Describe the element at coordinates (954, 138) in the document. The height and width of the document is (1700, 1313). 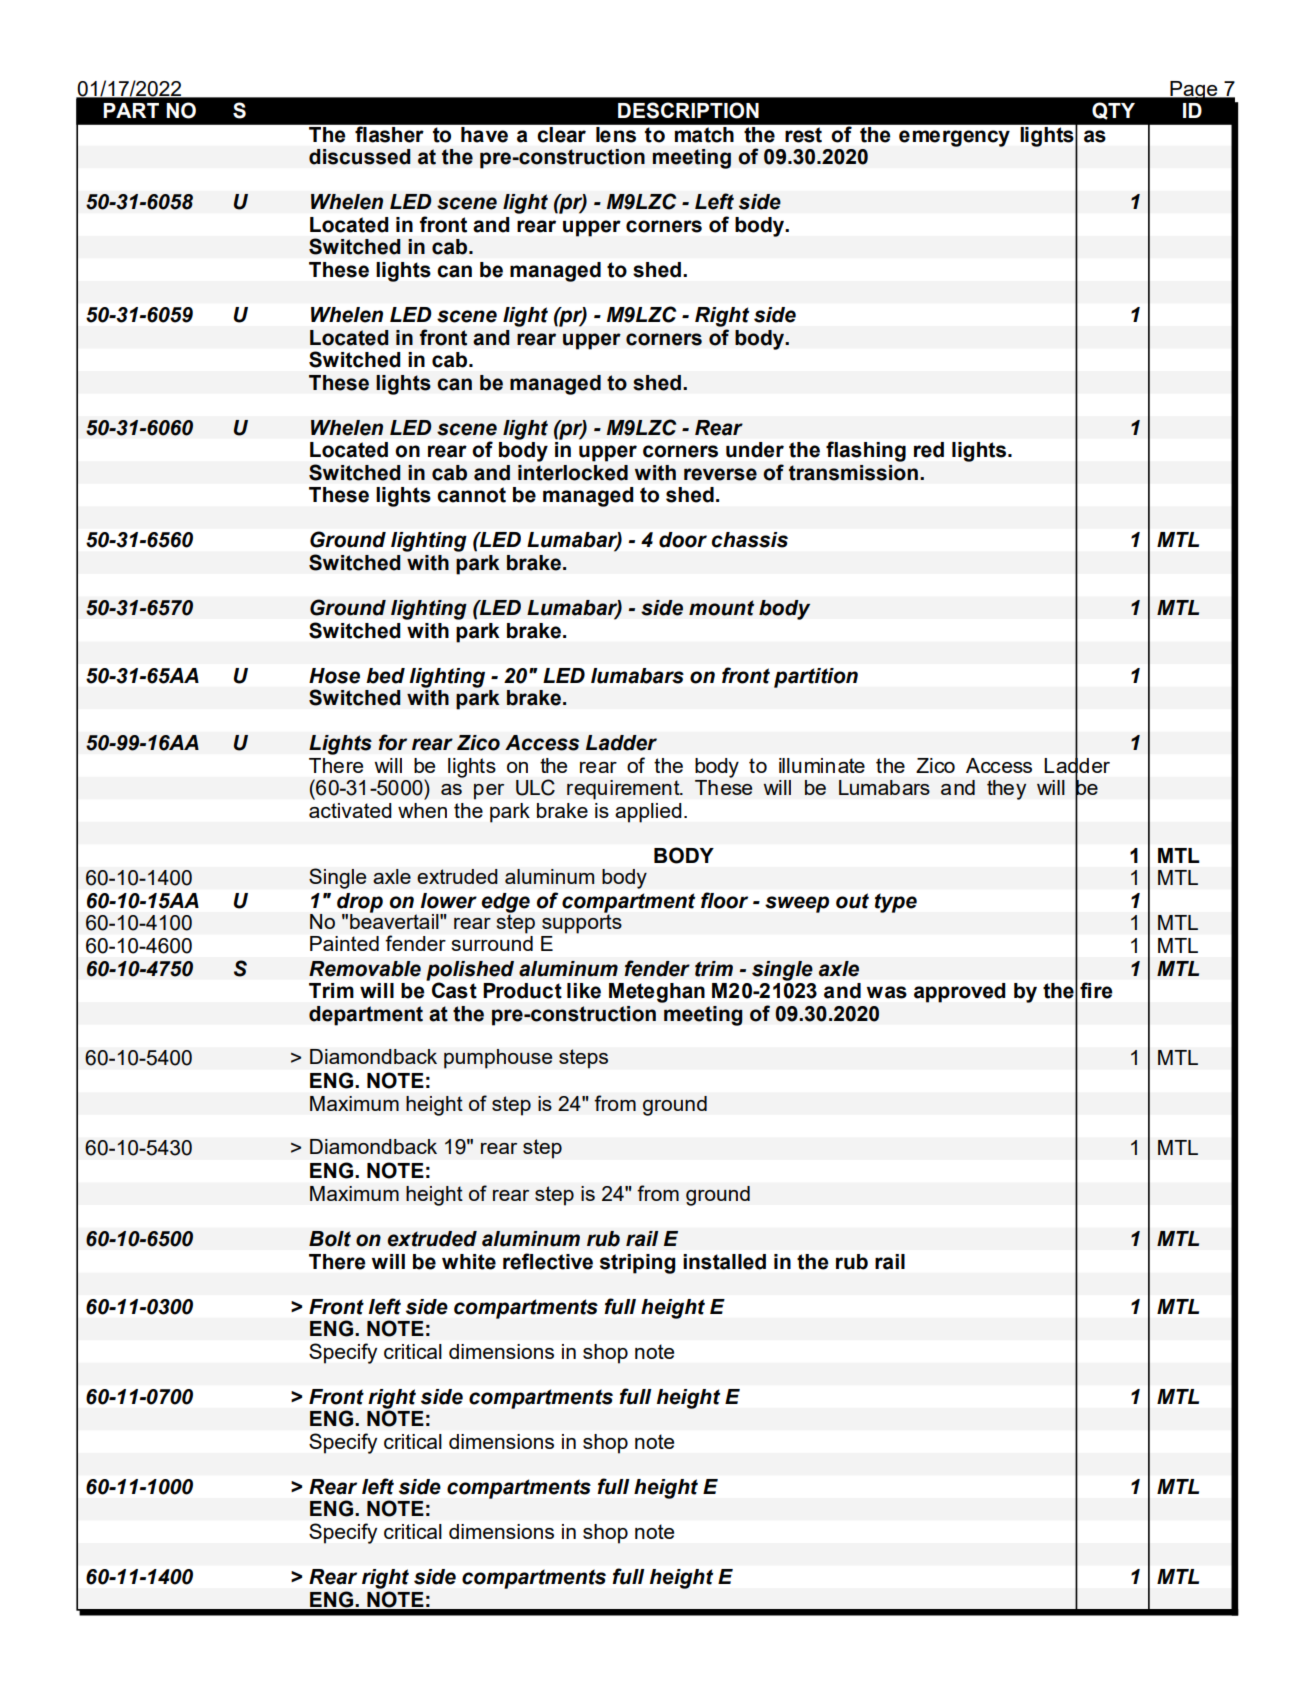
I see `emergency` at that location.
